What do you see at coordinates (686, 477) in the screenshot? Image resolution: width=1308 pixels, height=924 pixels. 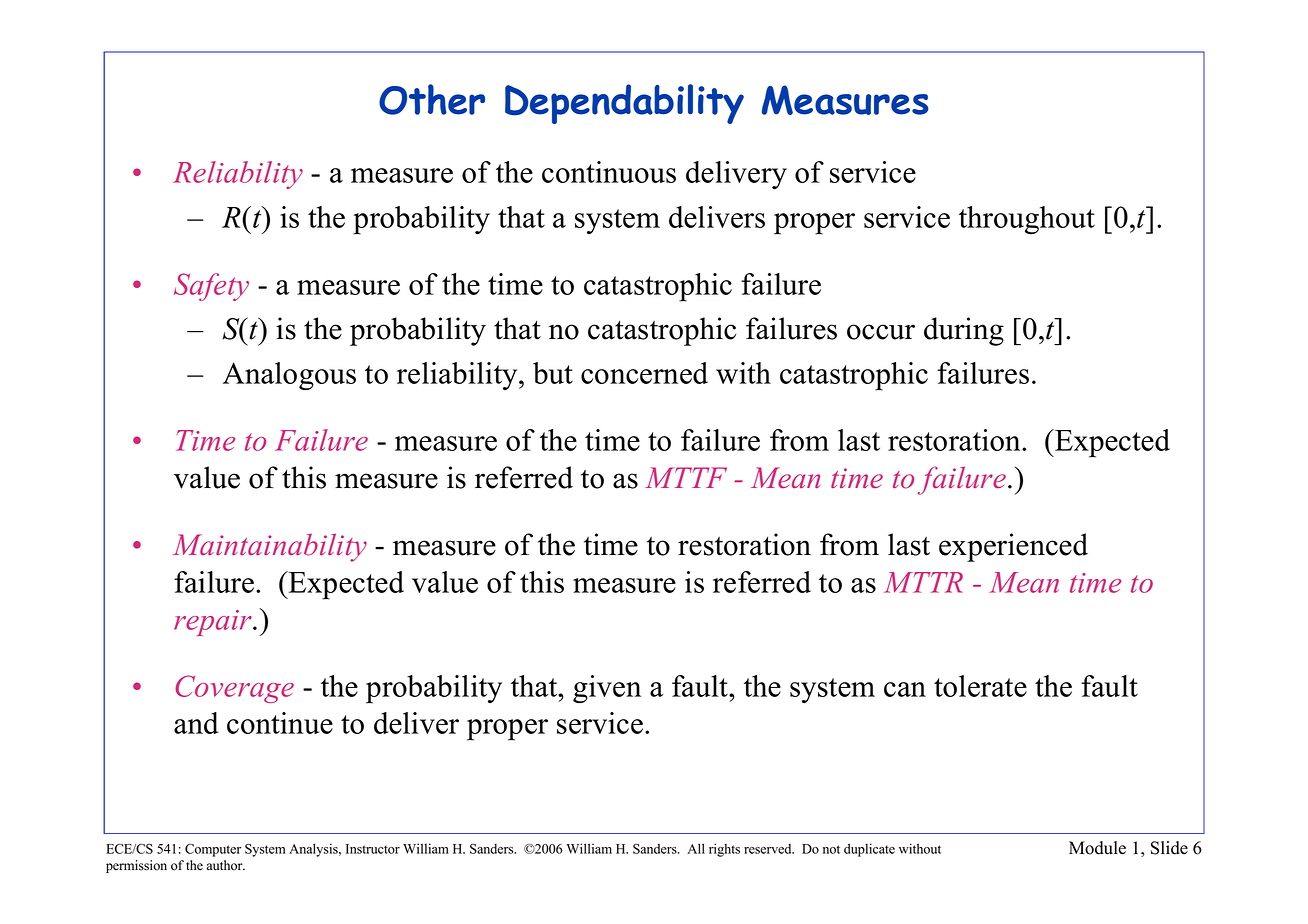 I see `MTTF` at bounding box center [686, 477].
